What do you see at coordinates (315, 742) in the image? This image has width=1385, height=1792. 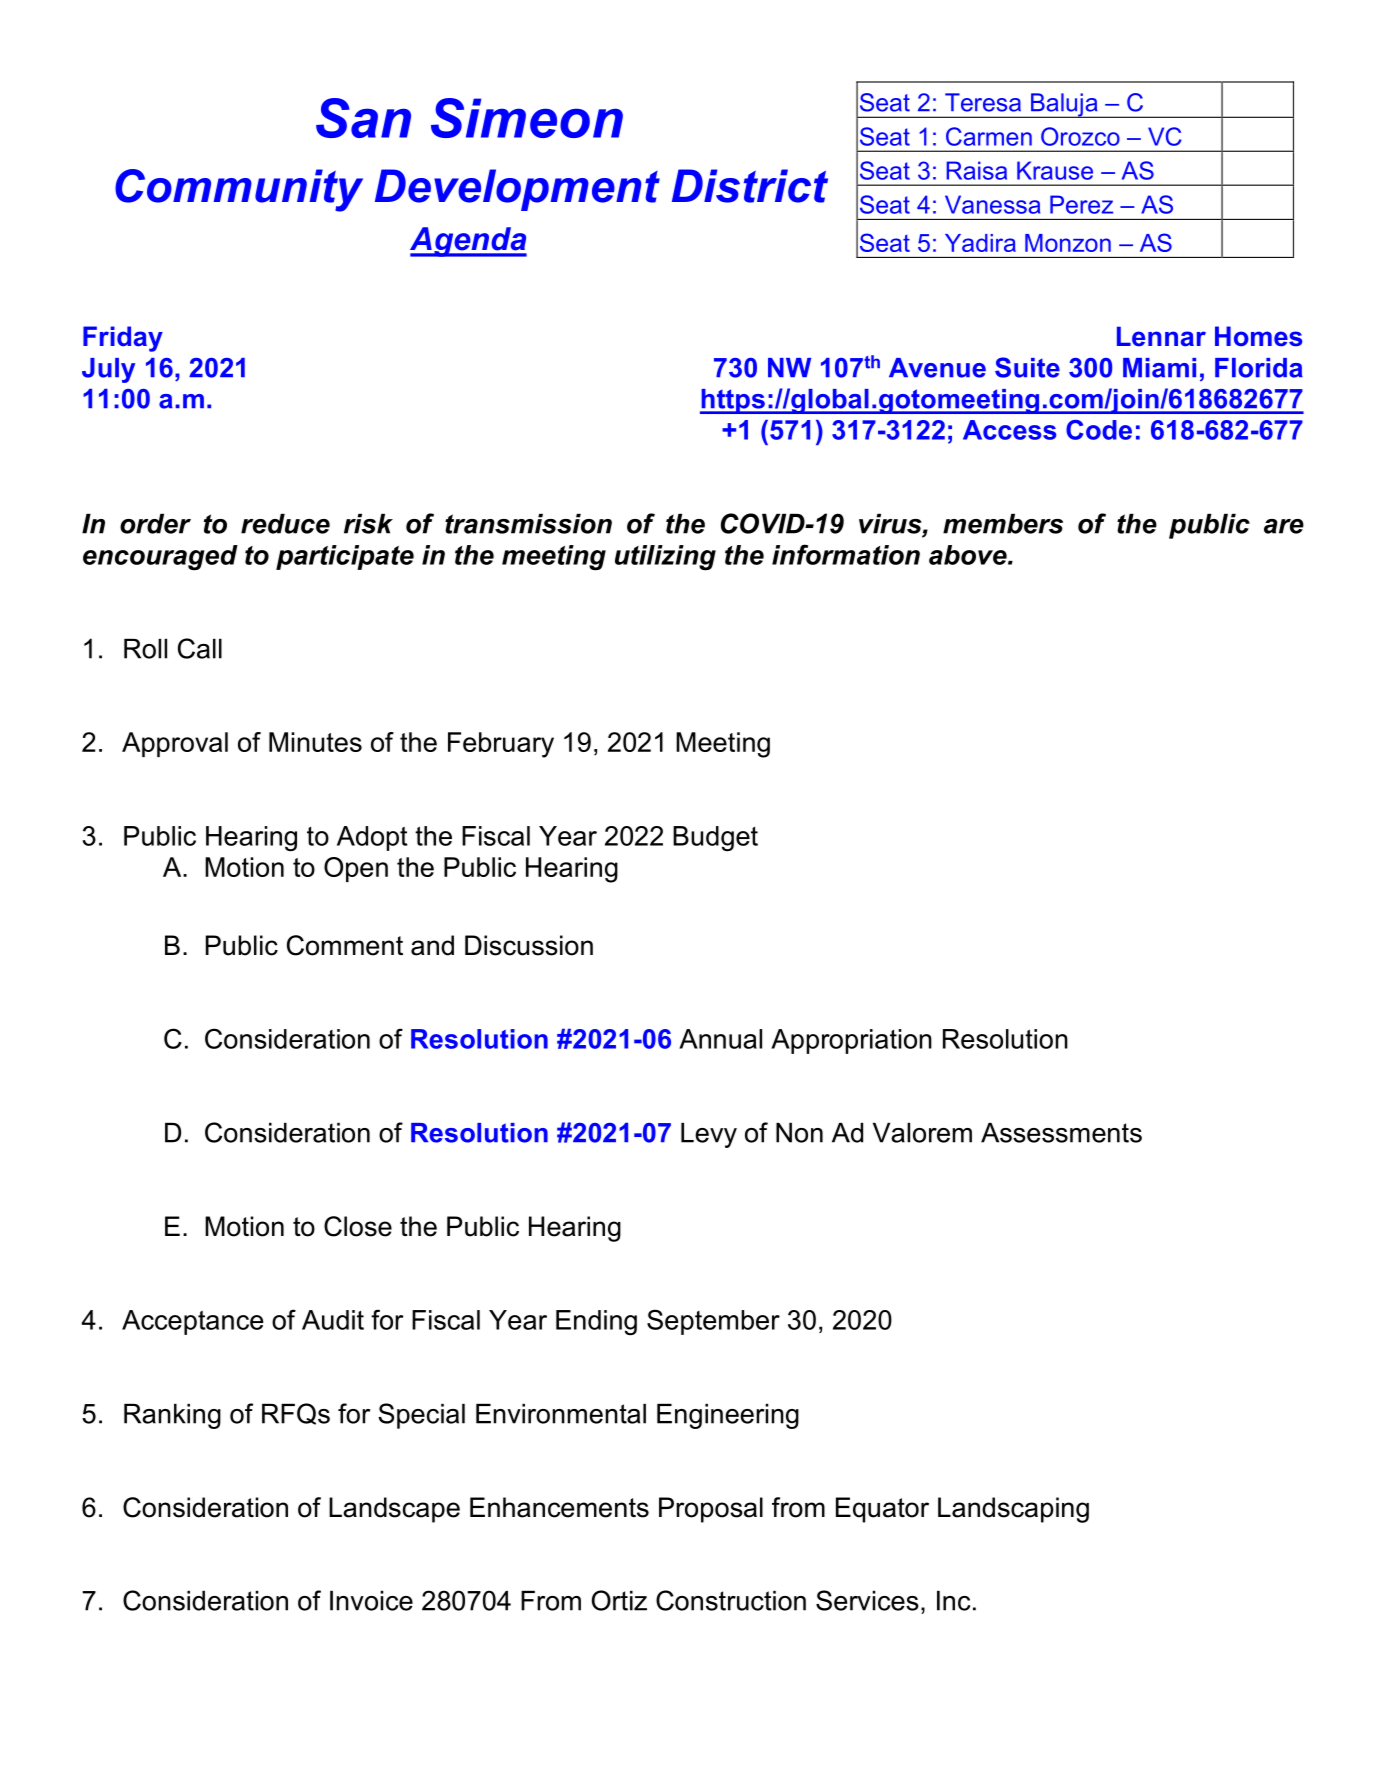 I see `Minutes` at bounding box center [315, 742].
